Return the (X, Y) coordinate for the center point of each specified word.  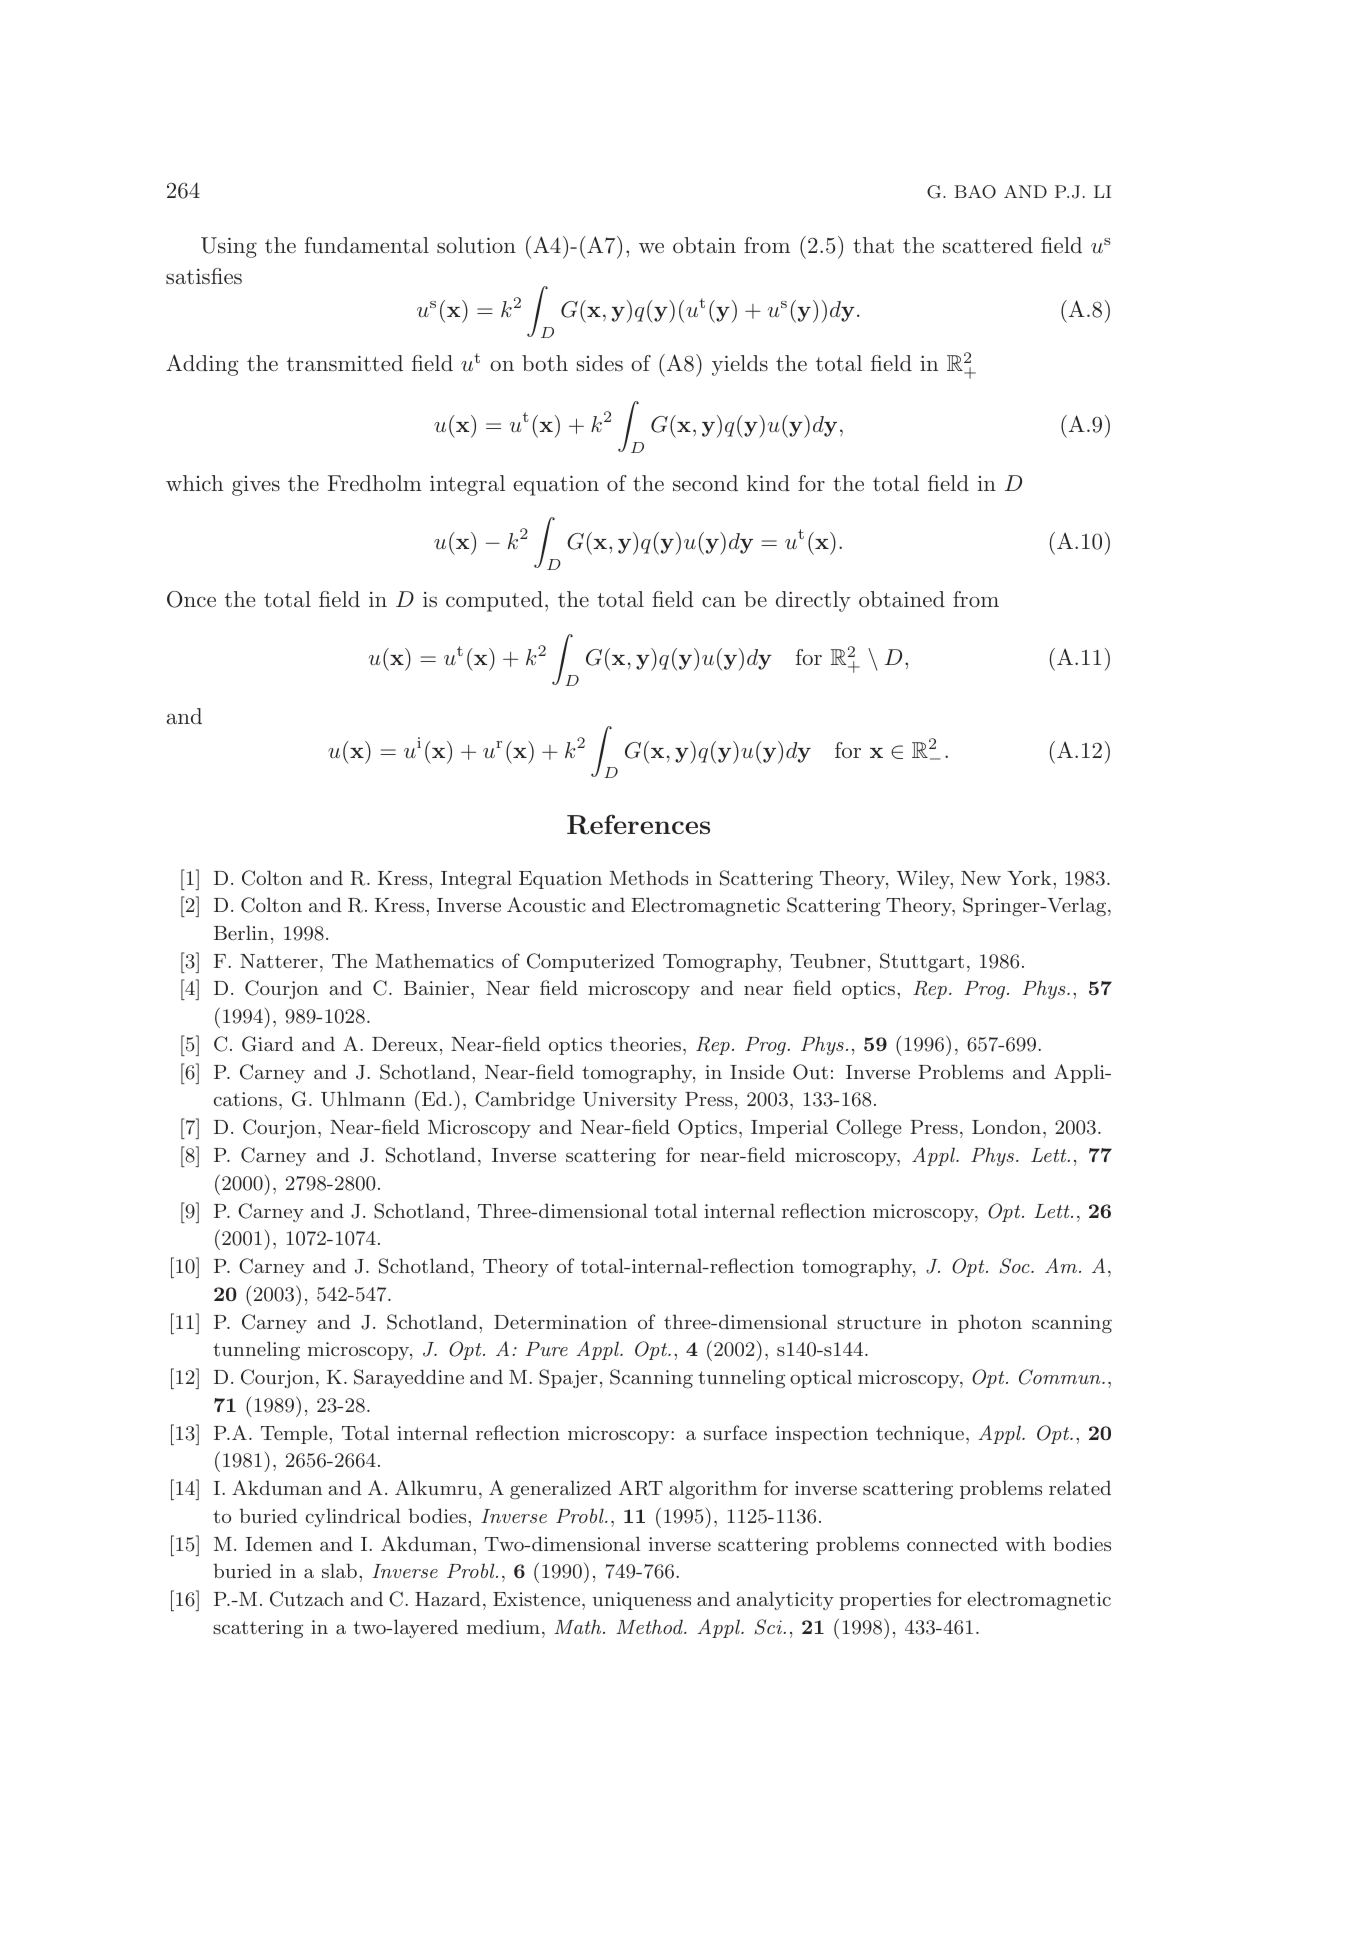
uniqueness (642, 1601)
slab (339, 1570)
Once (191, 599)
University (630, 1101)
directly (813, 601)
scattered (988, 245)
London (1006, 1126)
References (638, 825)
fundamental (367, 245)
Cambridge (525, 1101)
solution (476, 245)
